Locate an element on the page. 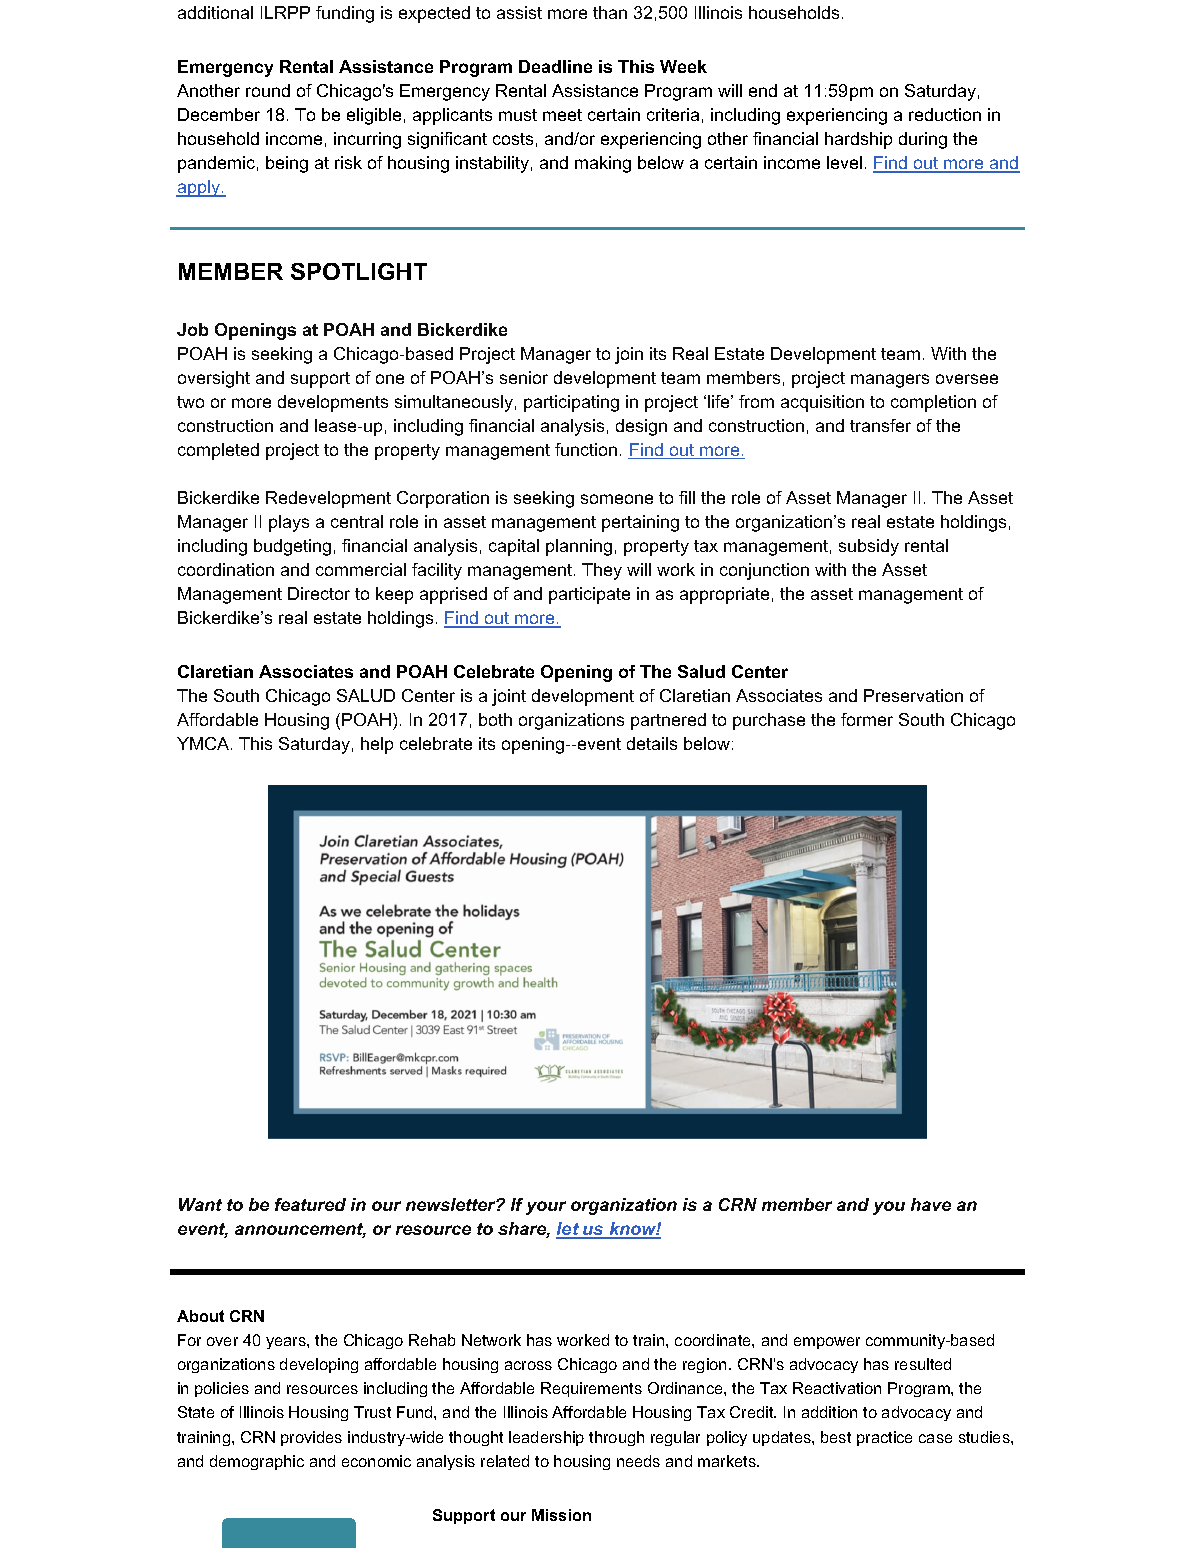  have is located at coordinates (931, 1204).
